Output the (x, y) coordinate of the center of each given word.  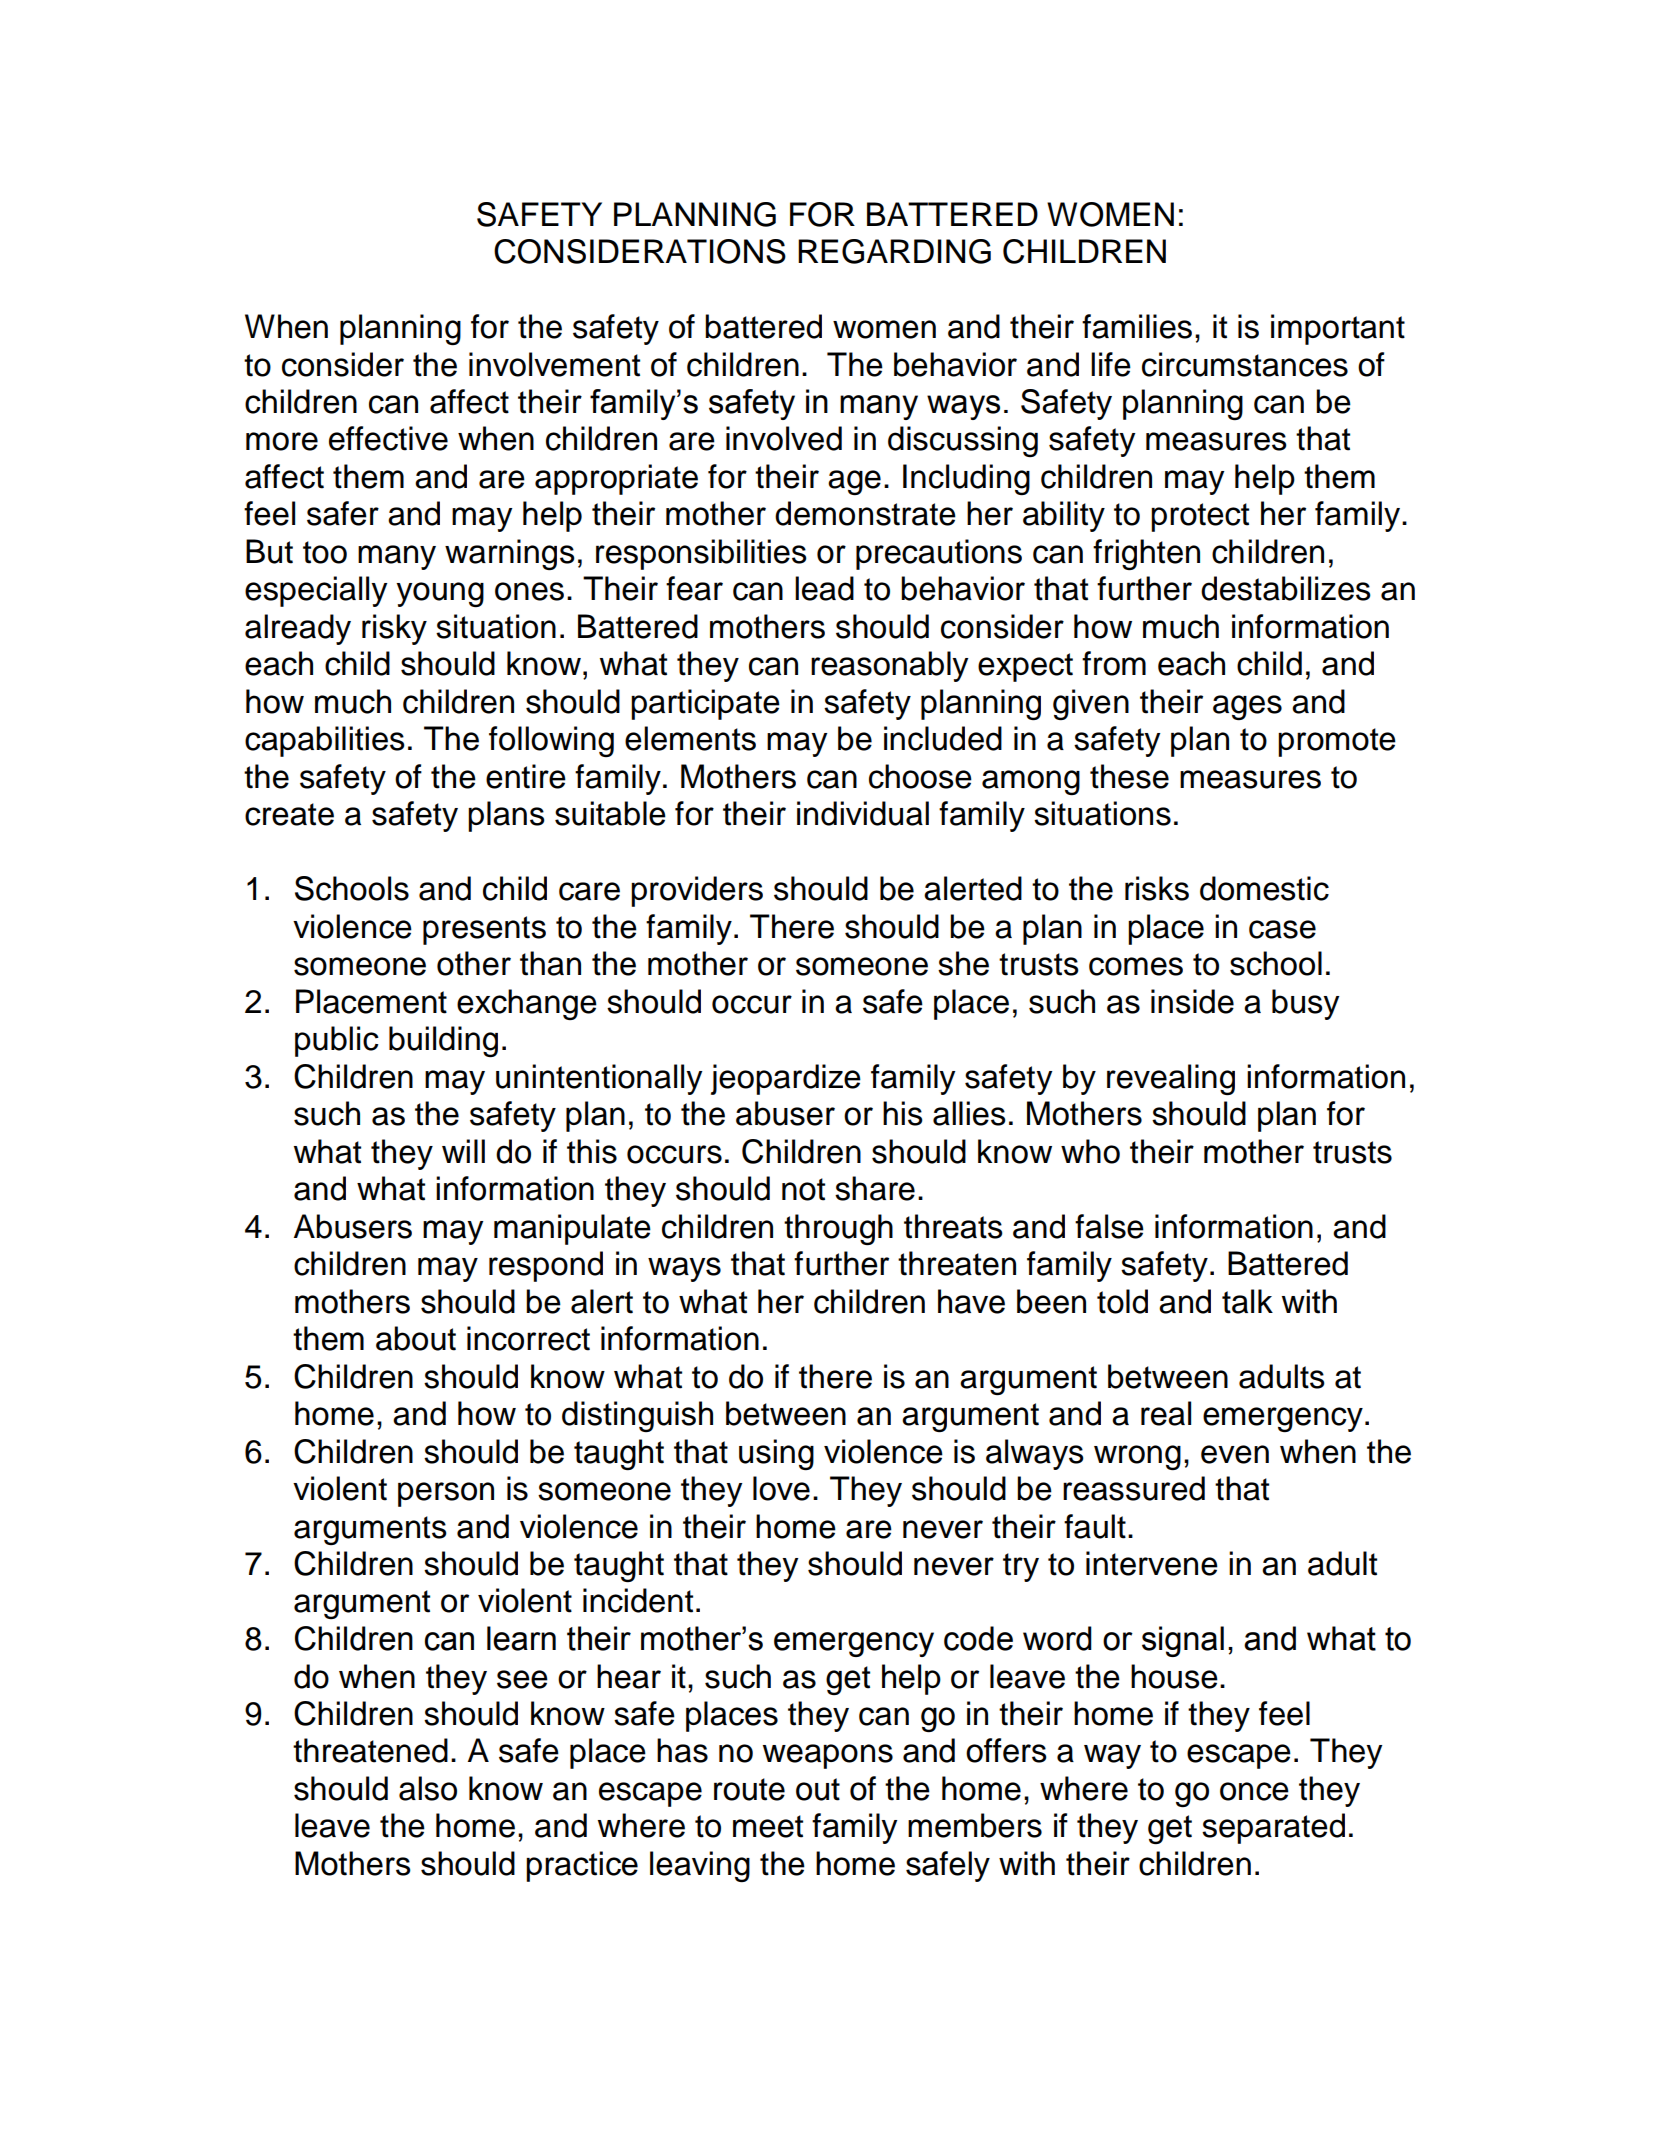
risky (394, 629)
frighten (1146, 554)
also (428, 1788)
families (1137, 326)
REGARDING (894, 251)
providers (697, 891)
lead (824, 588)
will (463, 1151)
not (803, 1189)
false (1109, 1226)
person (446, 1494)
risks (1157, 888)
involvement (554, 364)
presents (484, 930)
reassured (1134, 1488)
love (781, 1488)
